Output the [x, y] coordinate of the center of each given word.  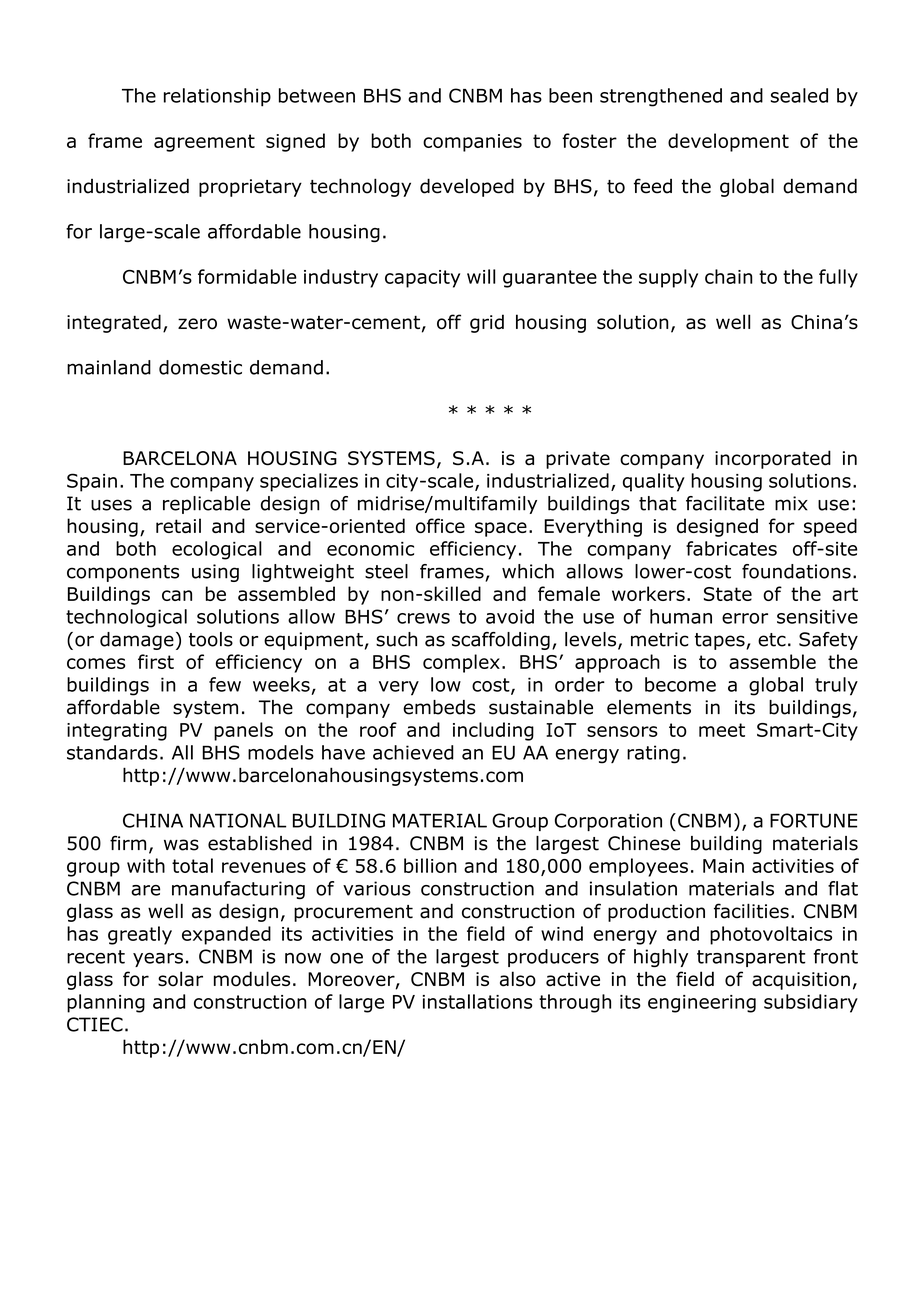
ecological [217, 550]
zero [197, 324]
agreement [204, 143]
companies [472, 143]
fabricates [731, 548]
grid [487, 323]
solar [180, 979]
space [501, 529]
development [728, 142]
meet [722, 730]
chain [729, 276]
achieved [413, 752]
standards [112, 752]
